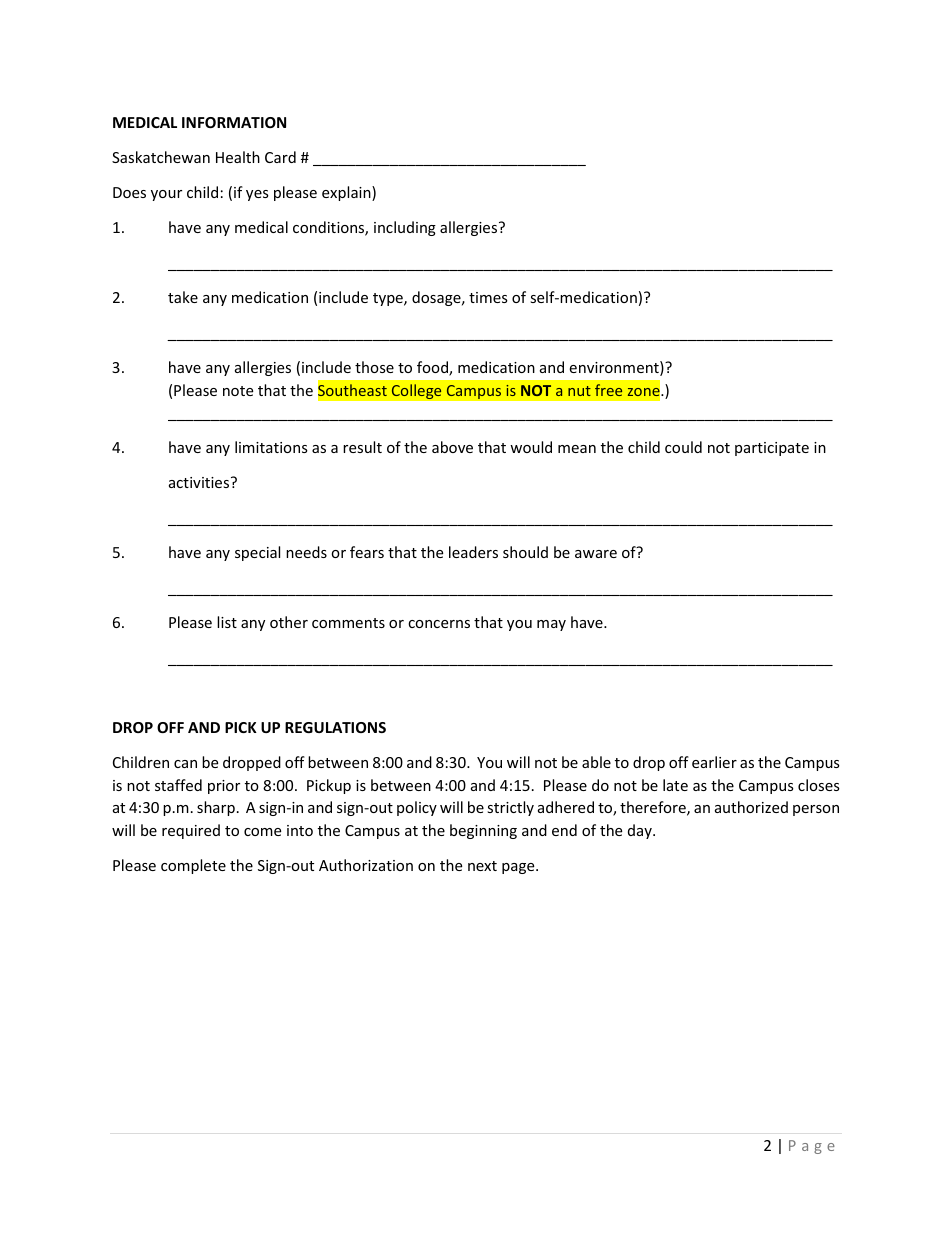 Image resolution: width=952 pixels, height=1233 pixels. Describe the element at coordinates (191, 831) in the page. I see `required` at that location.
